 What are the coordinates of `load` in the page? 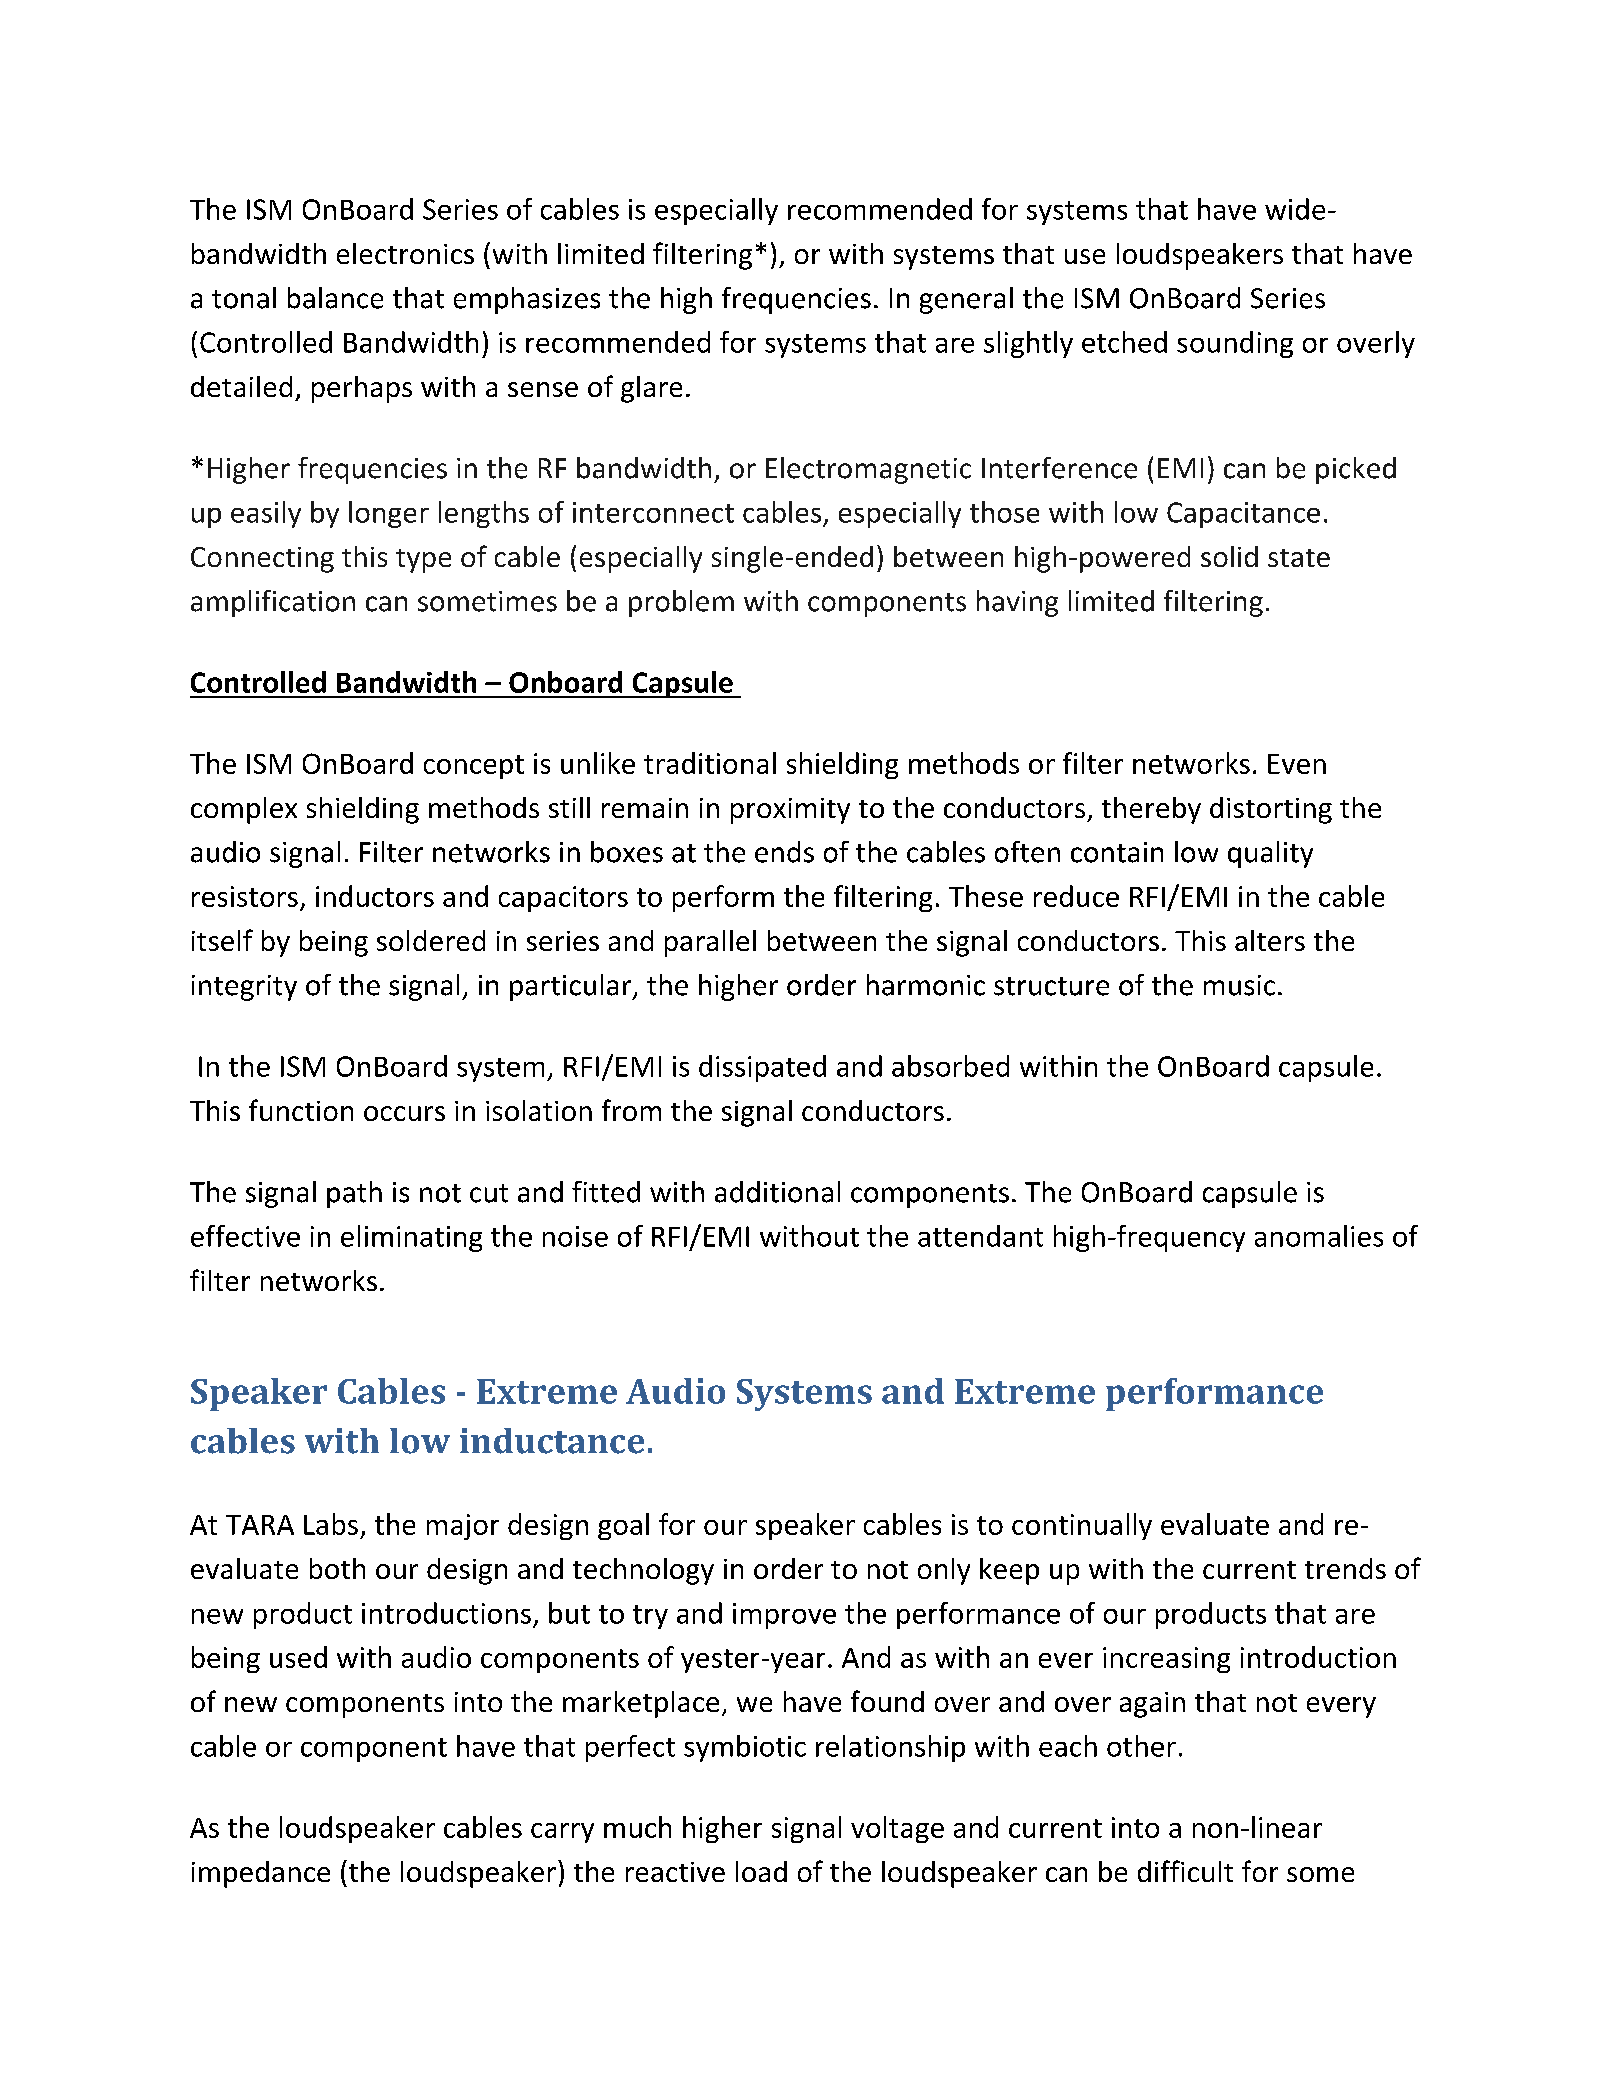 It's located at (761, 1871).
